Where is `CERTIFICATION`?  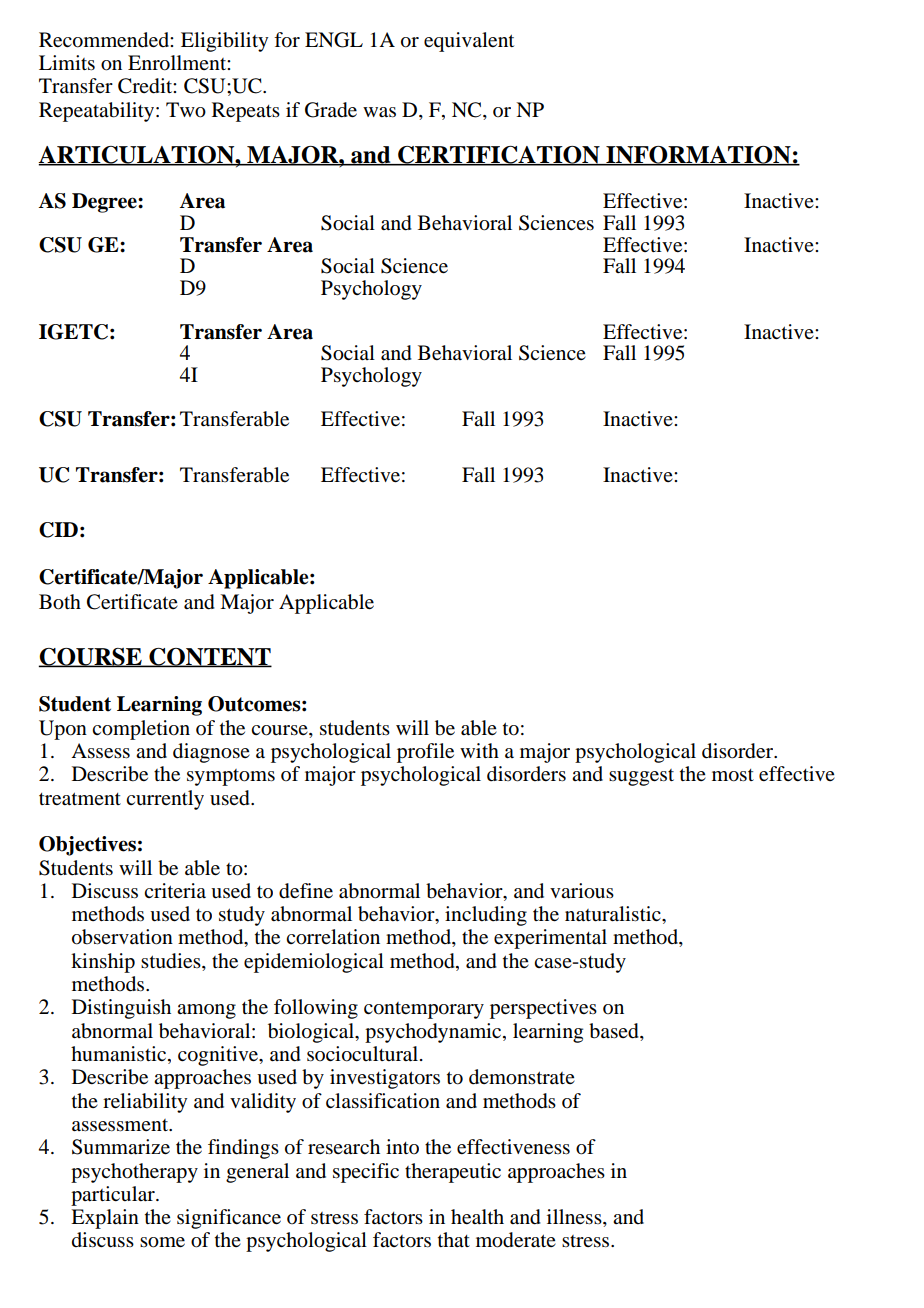 CERTIFICATION is located at coordinates (499, 156).
